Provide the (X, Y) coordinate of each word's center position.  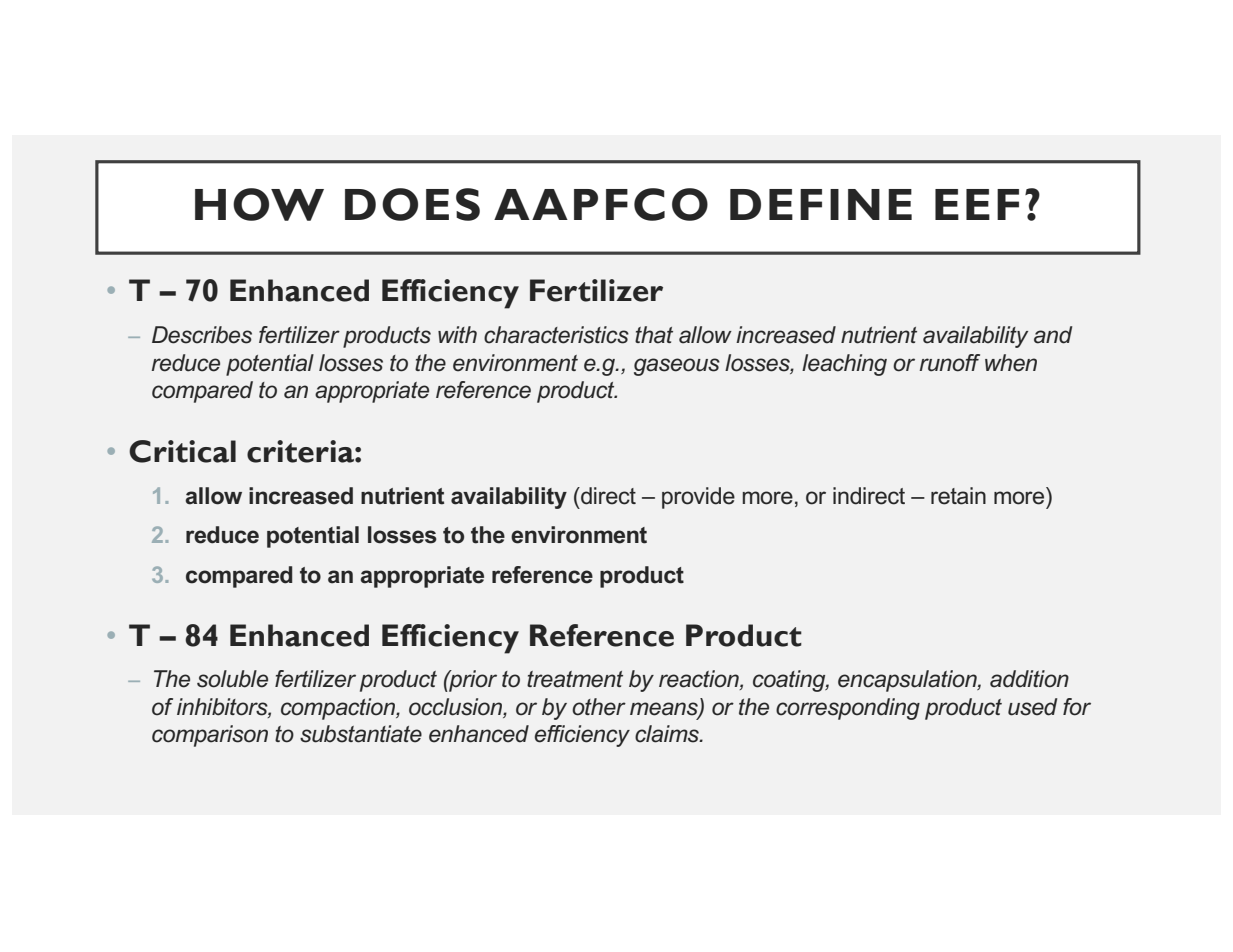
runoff (950, 363)
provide (698, 498)
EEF (977, 204)
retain (958, 496)
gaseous (677, 367)
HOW (259, 204)
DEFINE (821, 204)
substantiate (361, 734)
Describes (202, 335)
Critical (182, 451)
